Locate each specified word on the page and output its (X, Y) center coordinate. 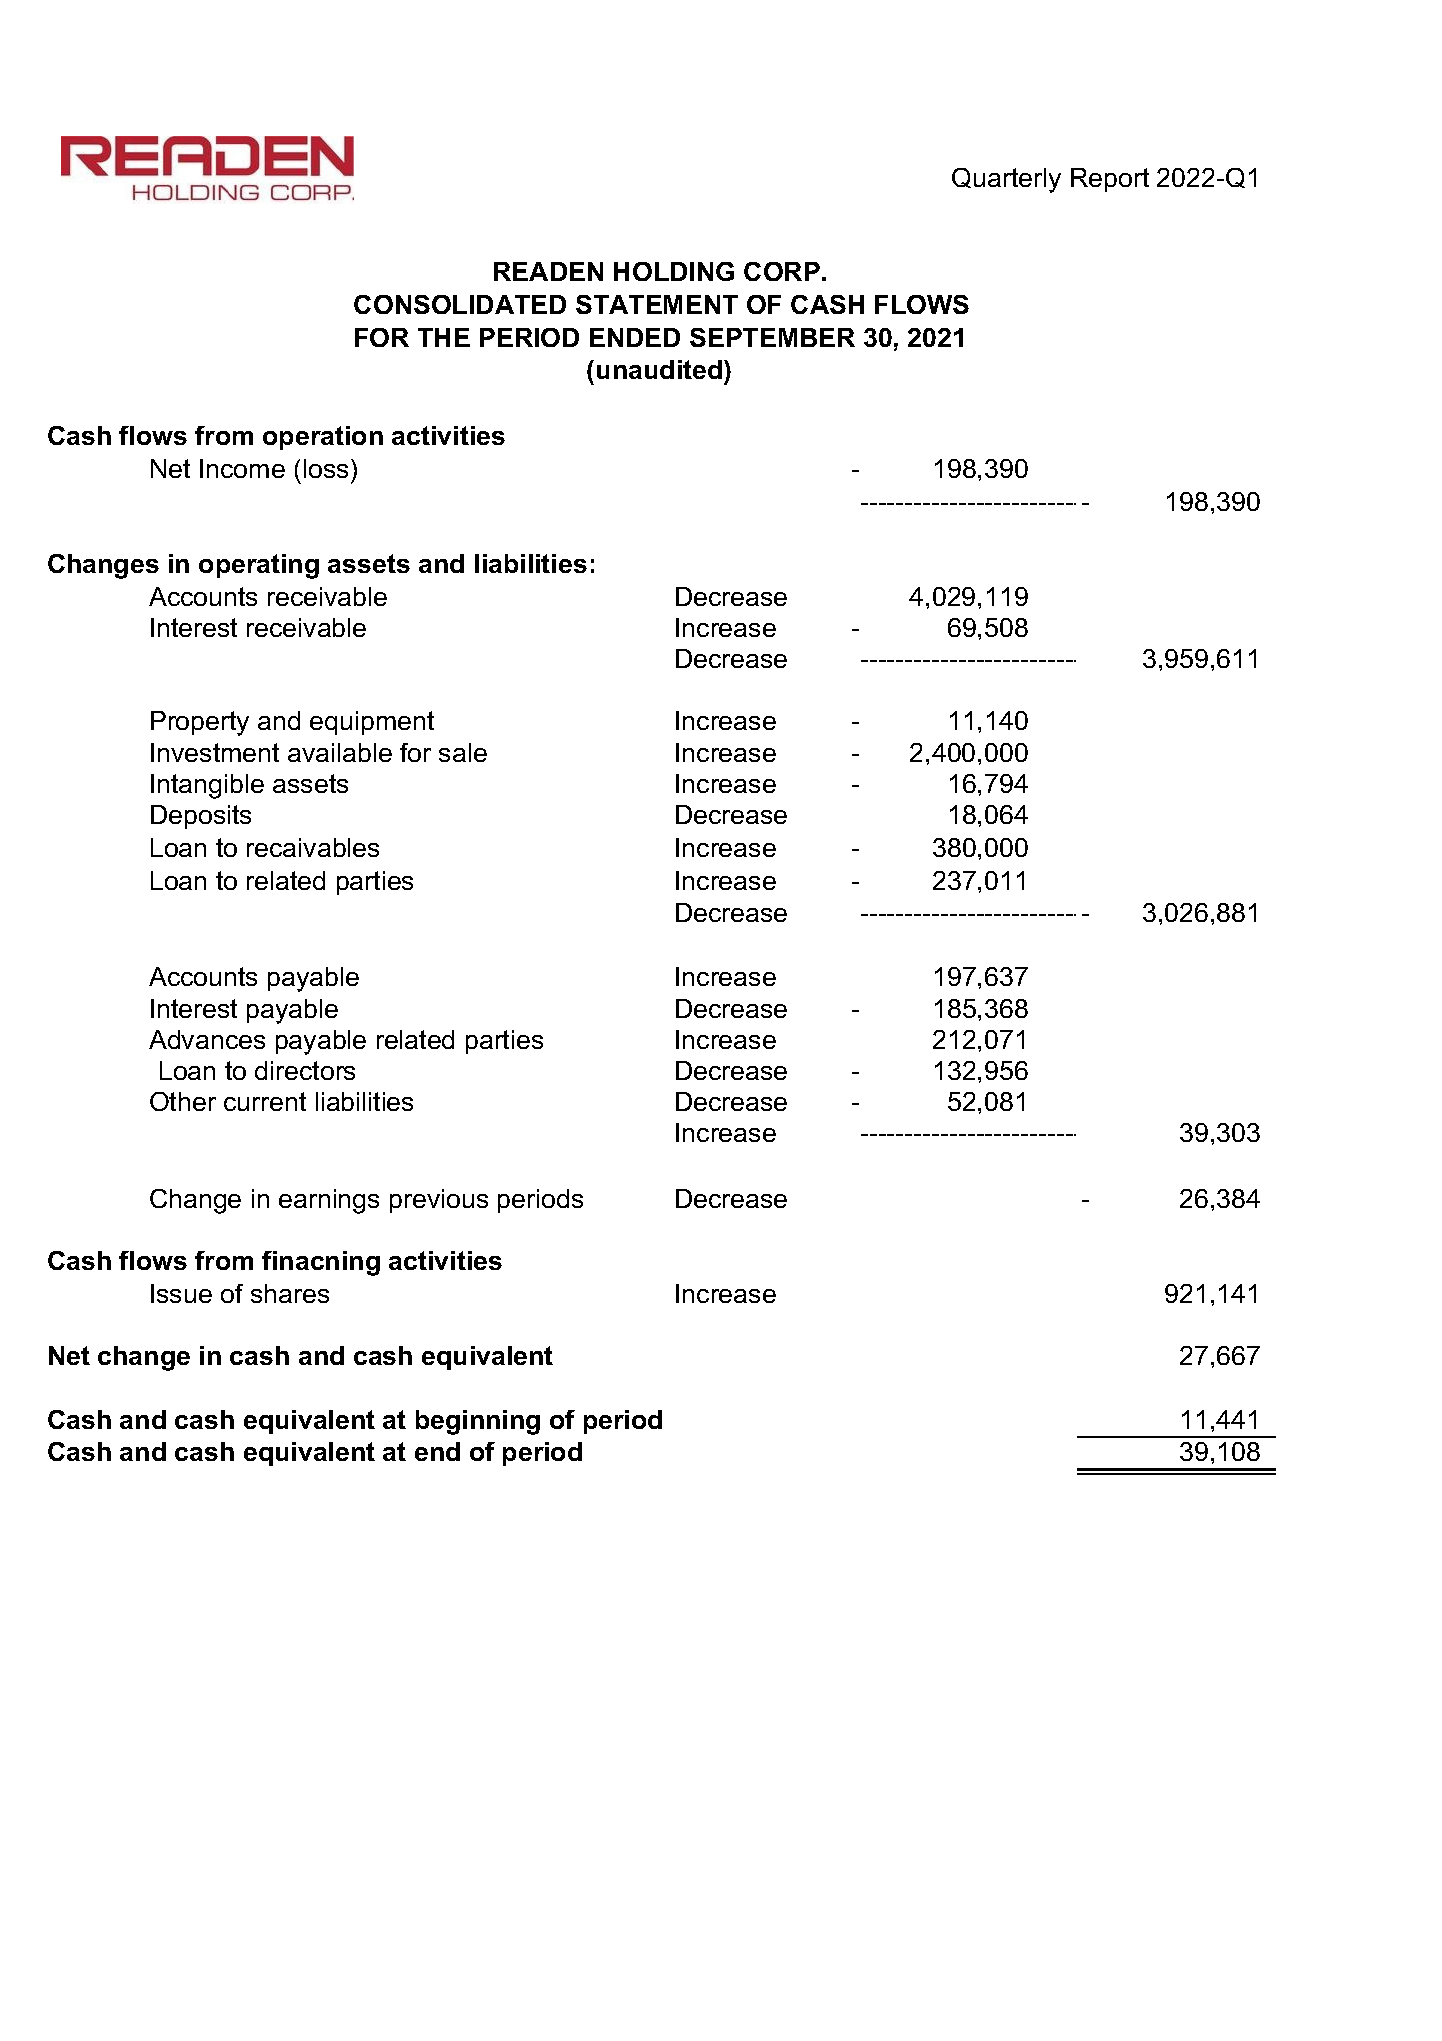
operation (323, 438)
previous (439, 1201)
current (265, 1101)
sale (463, 752)
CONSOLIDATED (460, 304)
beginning (478, 1422)
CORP (782, 271)
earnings (329, 1201)
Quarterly (1006, 180)
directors (305, 1070)
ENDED (635, 337)
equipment (372, 723)
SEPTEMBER (772, 337)
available (340, 752)
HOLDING (674, 271)
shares (290, 1293)
